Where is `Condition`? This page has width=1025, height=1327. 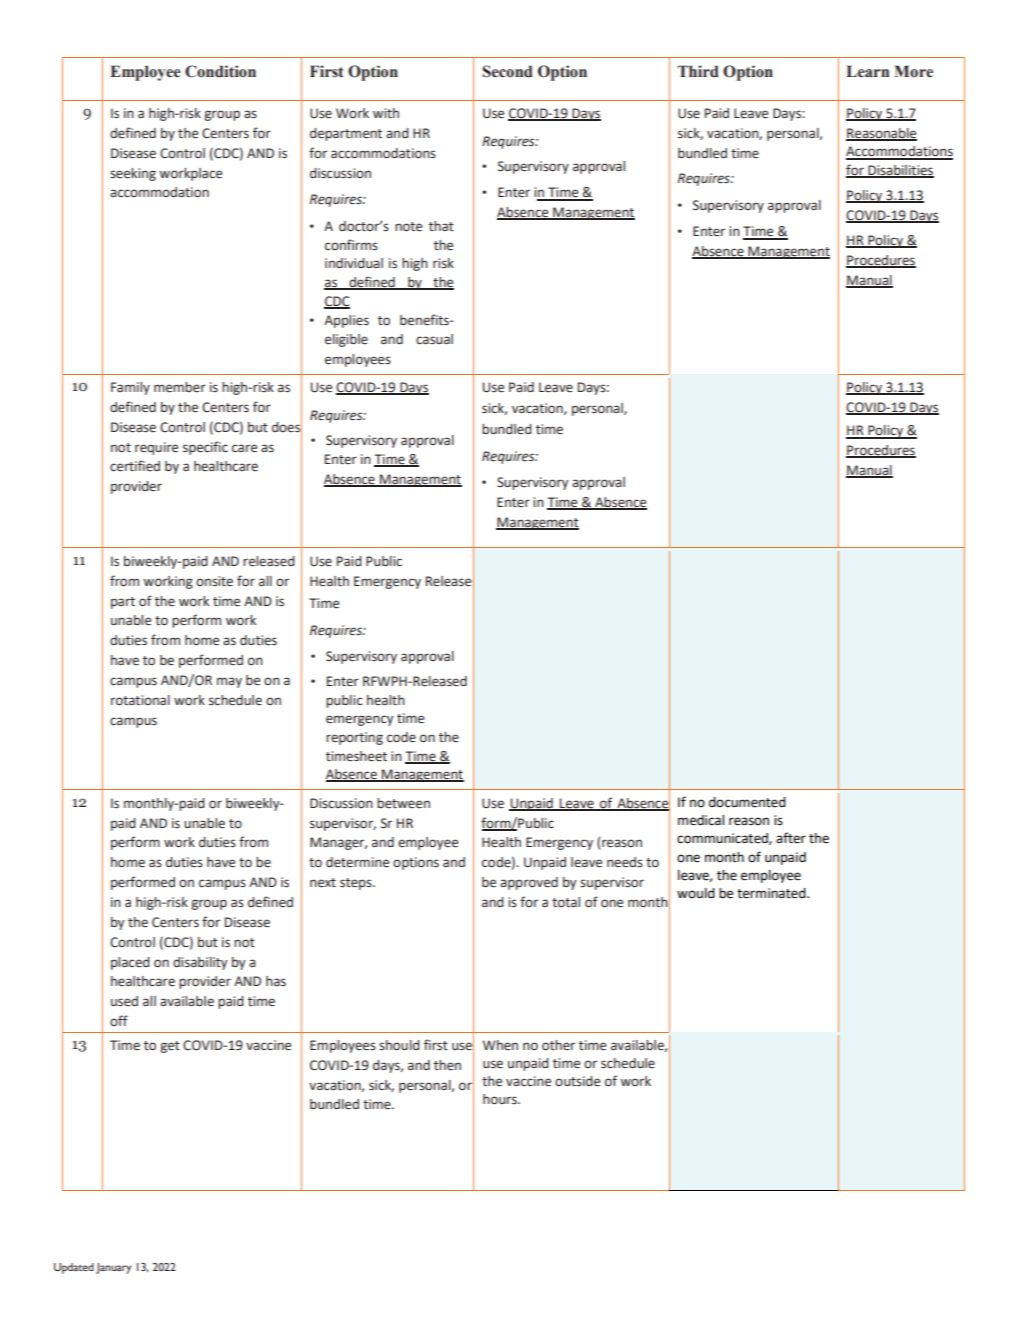
Condition is located at coordinates (220, 71).
